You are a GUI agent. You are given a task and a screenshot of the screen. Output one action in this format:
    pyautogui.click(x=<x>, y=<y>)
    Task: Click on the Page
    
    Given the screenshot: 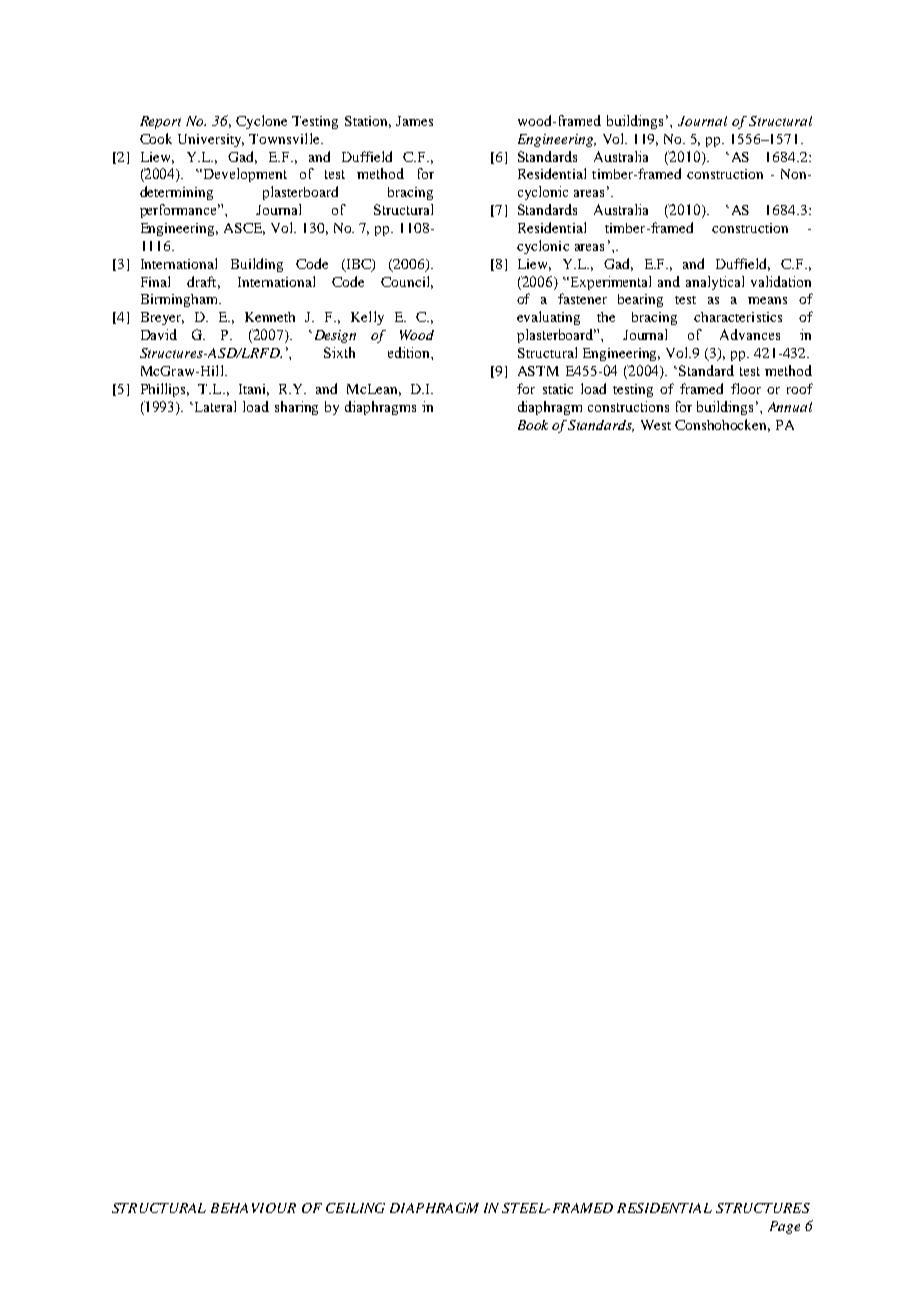 What is the action you would take?
    pyautogui.click(x=785, y=1227)
